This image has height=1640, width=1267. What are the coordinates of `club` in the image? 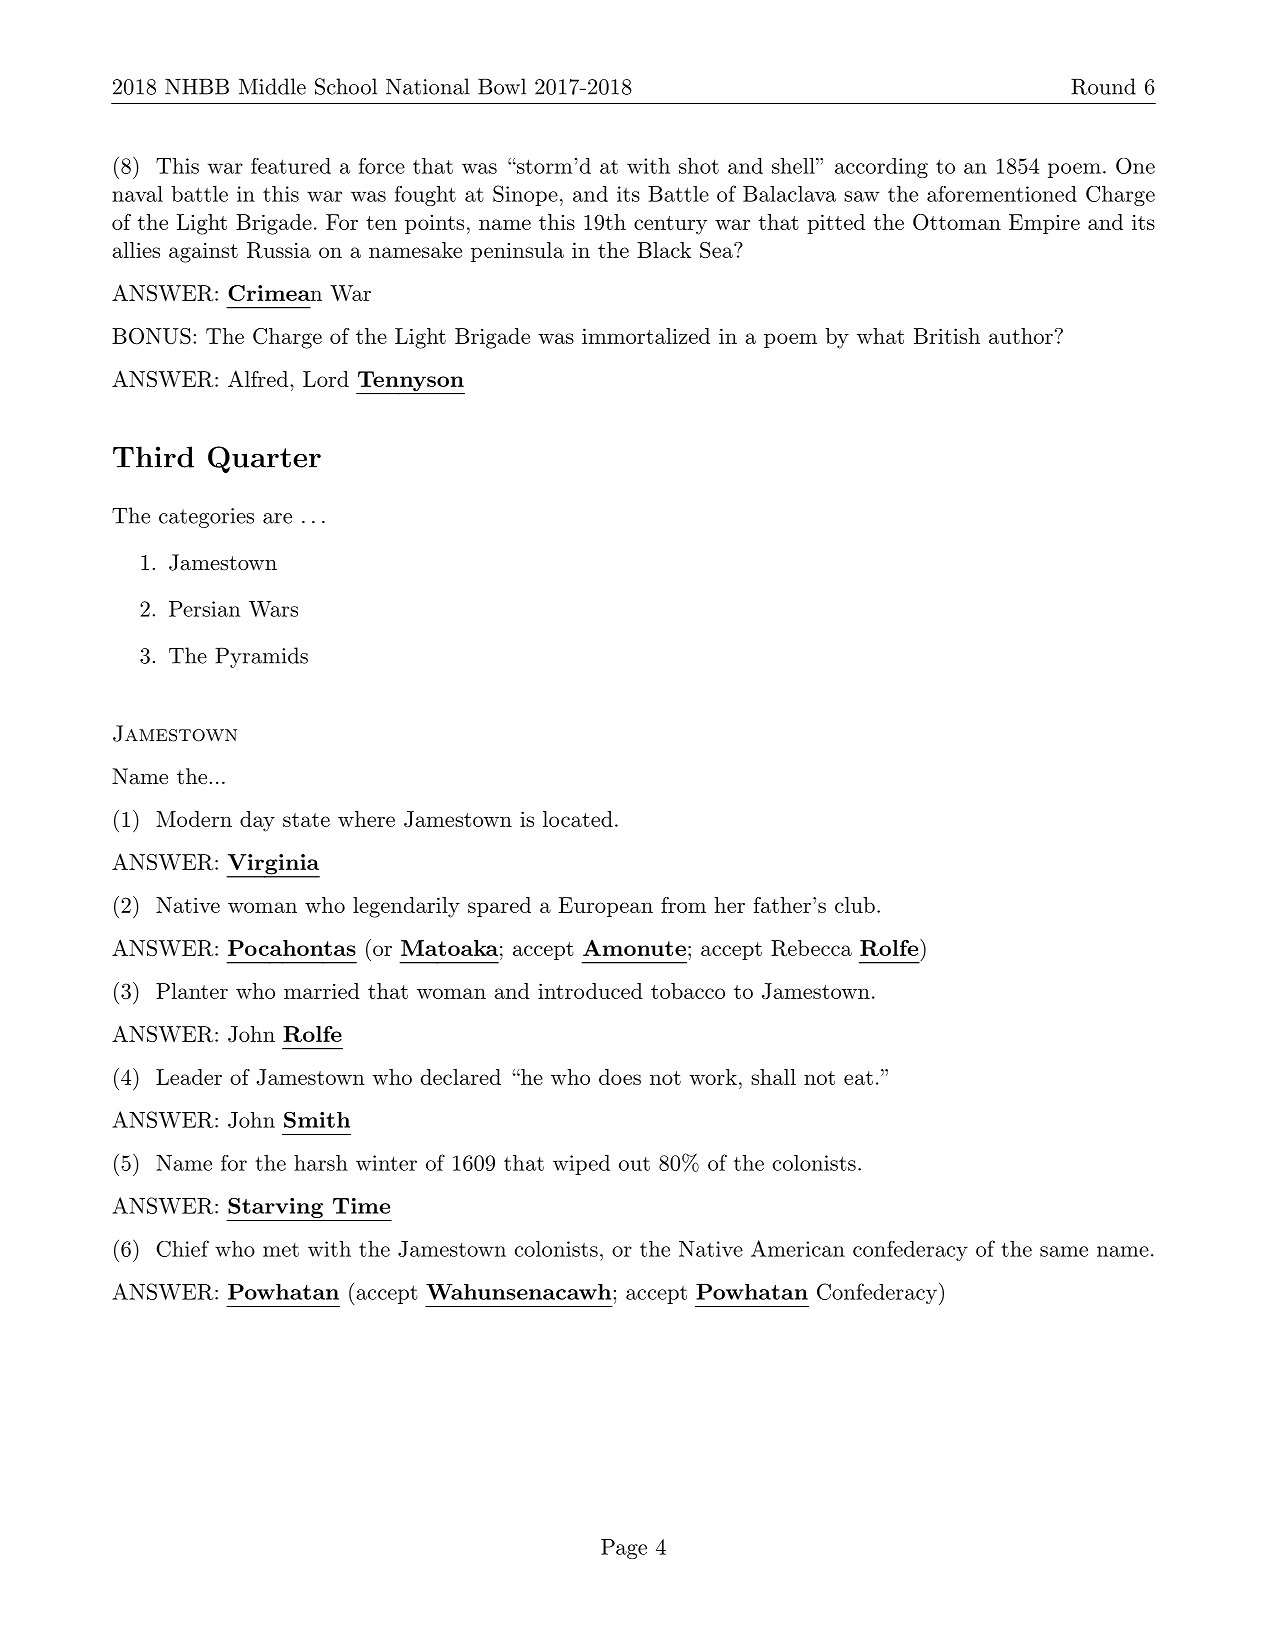 It's located at (855, 905).
